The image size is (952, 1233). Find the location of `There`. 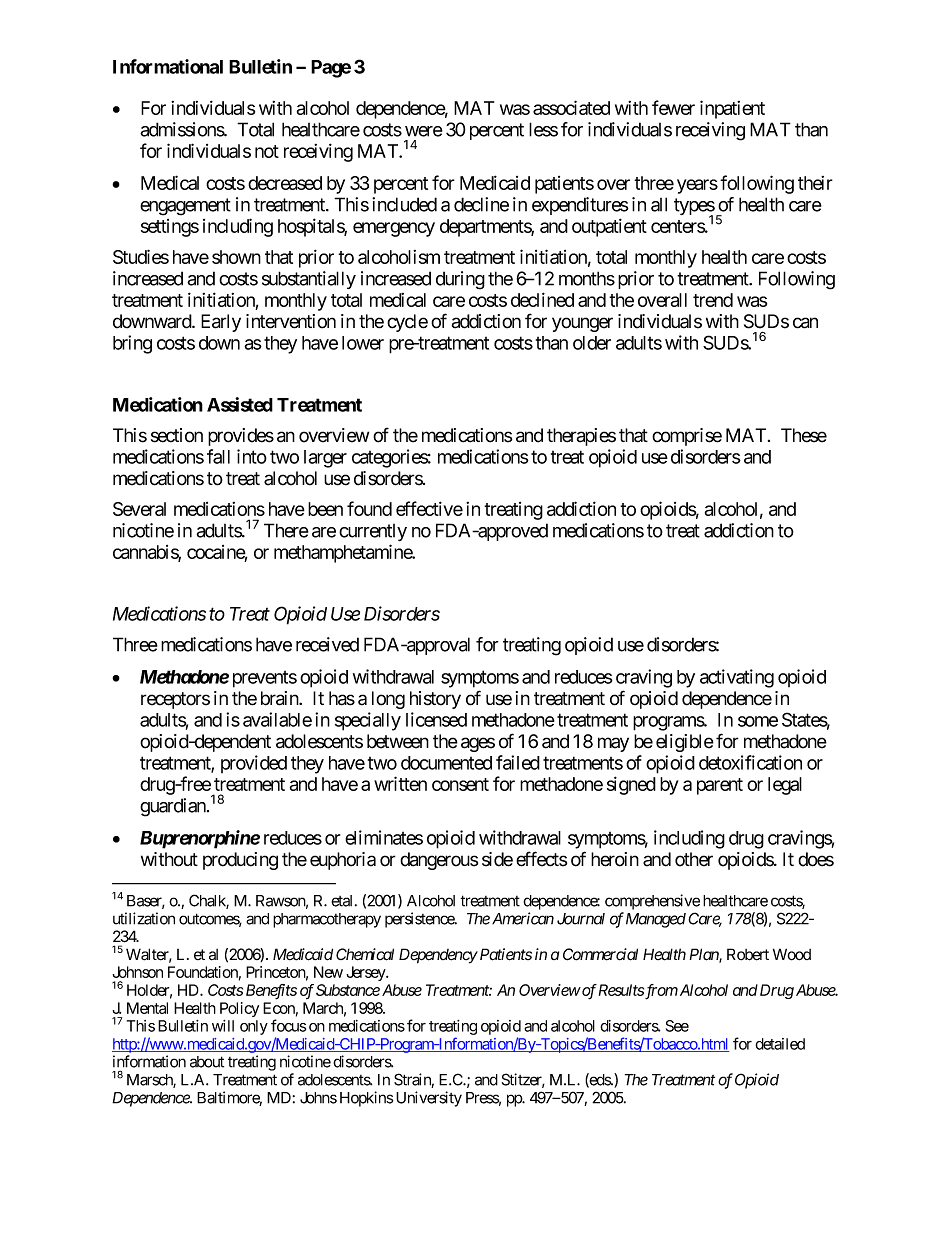

There is located at coordinates (286, 530).
